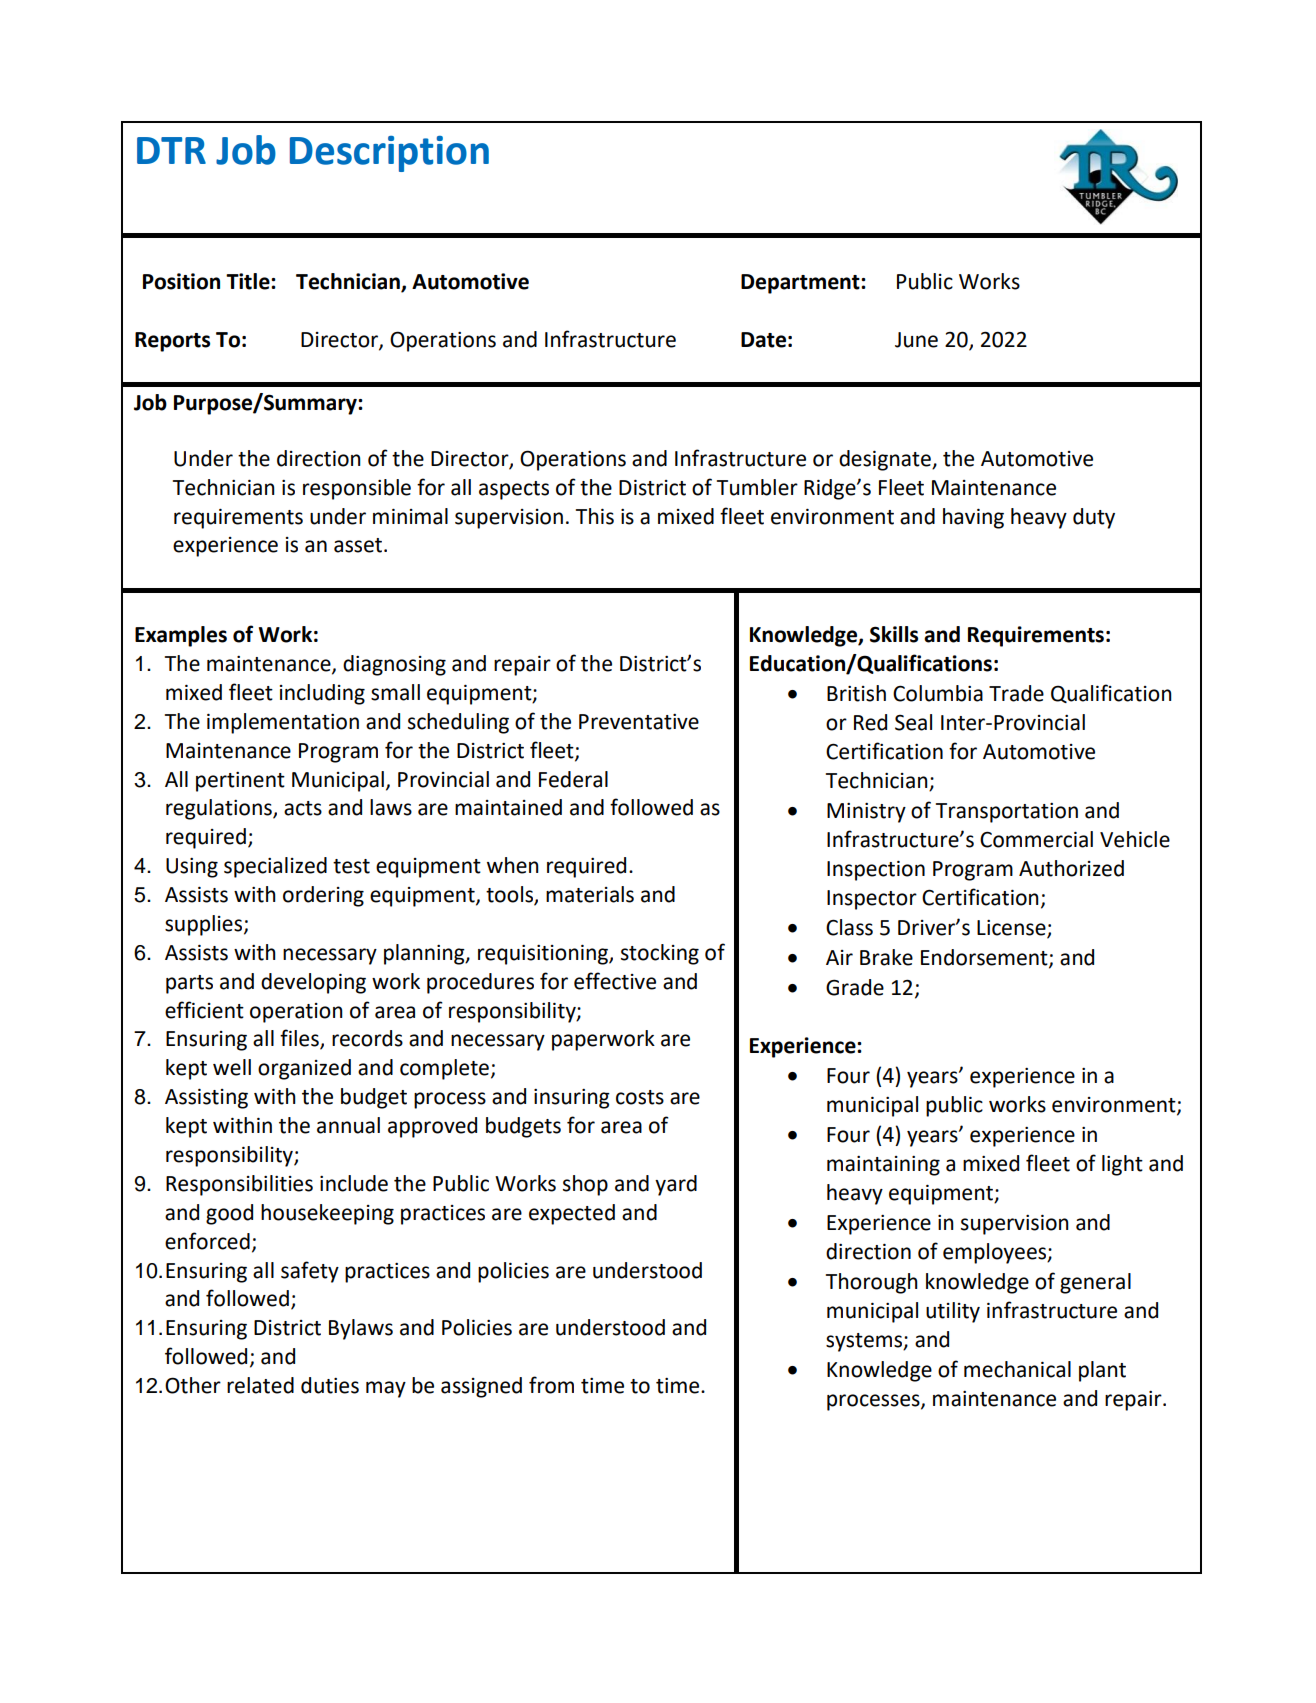  Describe the element at coordinates (389, 154) in the page. I see `Description` at that location.
